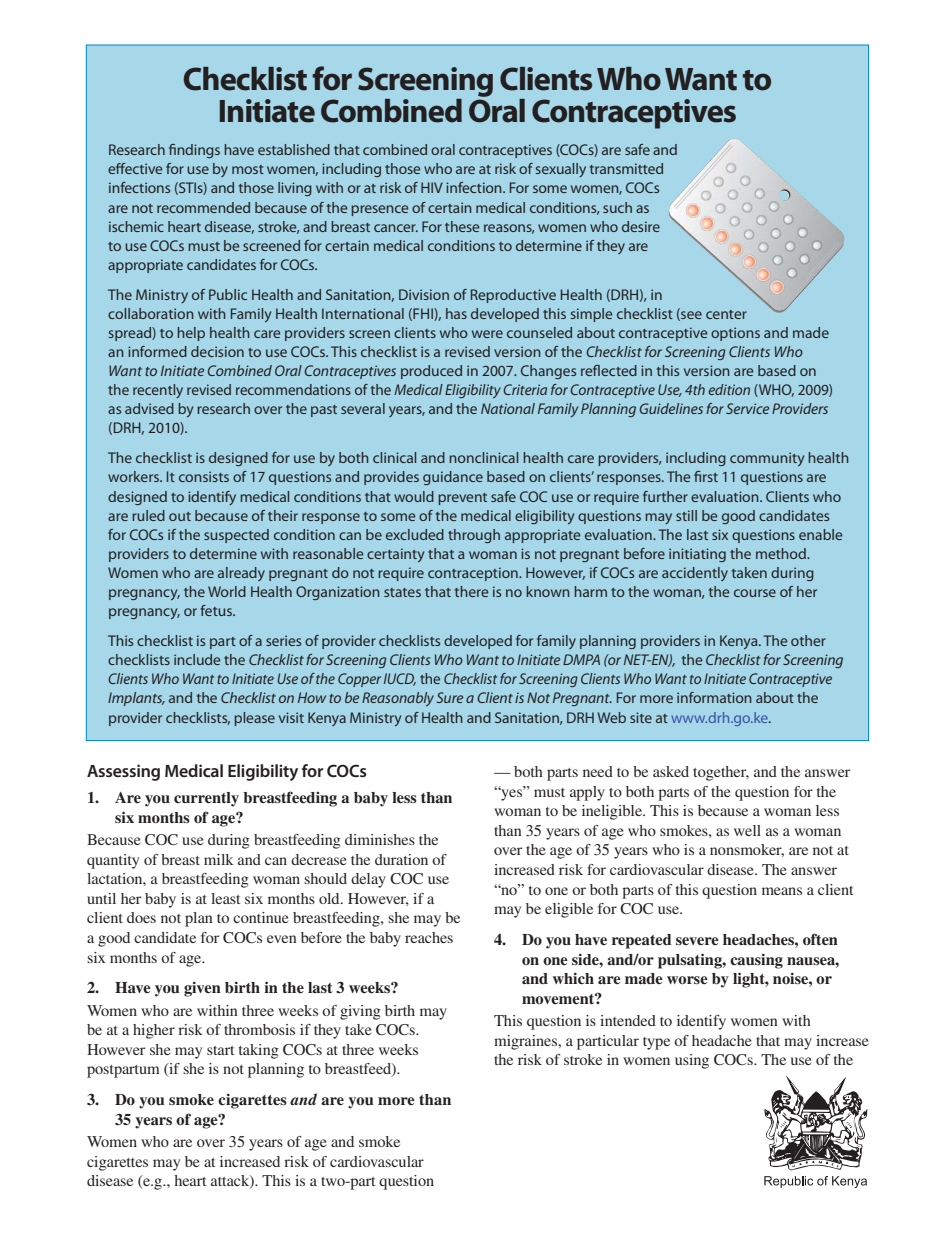 This screenshot has height=1233, width=952. Describe the element at coordinates (431, 372) in the screenshot. I see `produced` at that location.
